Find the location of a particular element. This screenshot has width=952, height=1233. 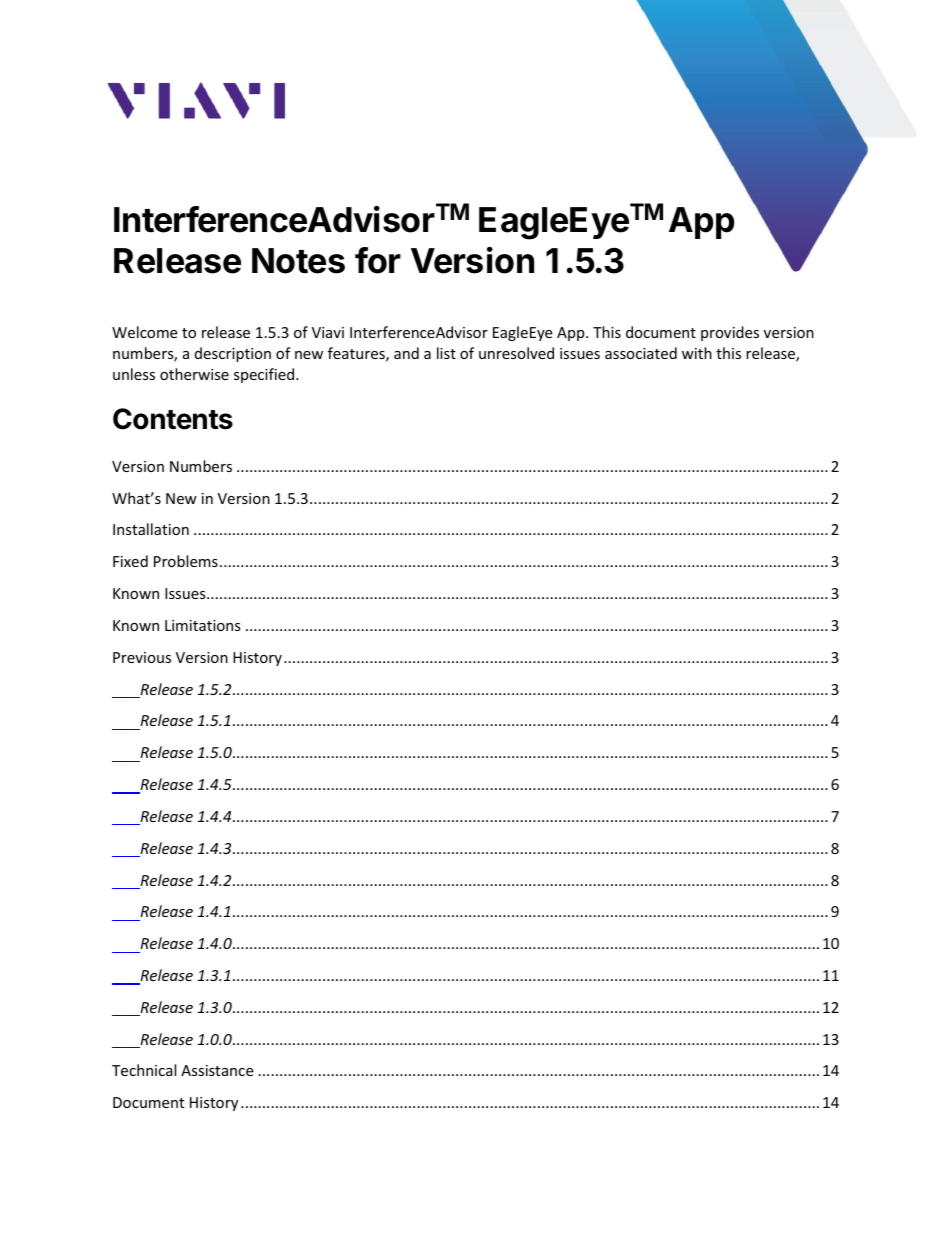

Limitations is located at coordinates (203, 625).
